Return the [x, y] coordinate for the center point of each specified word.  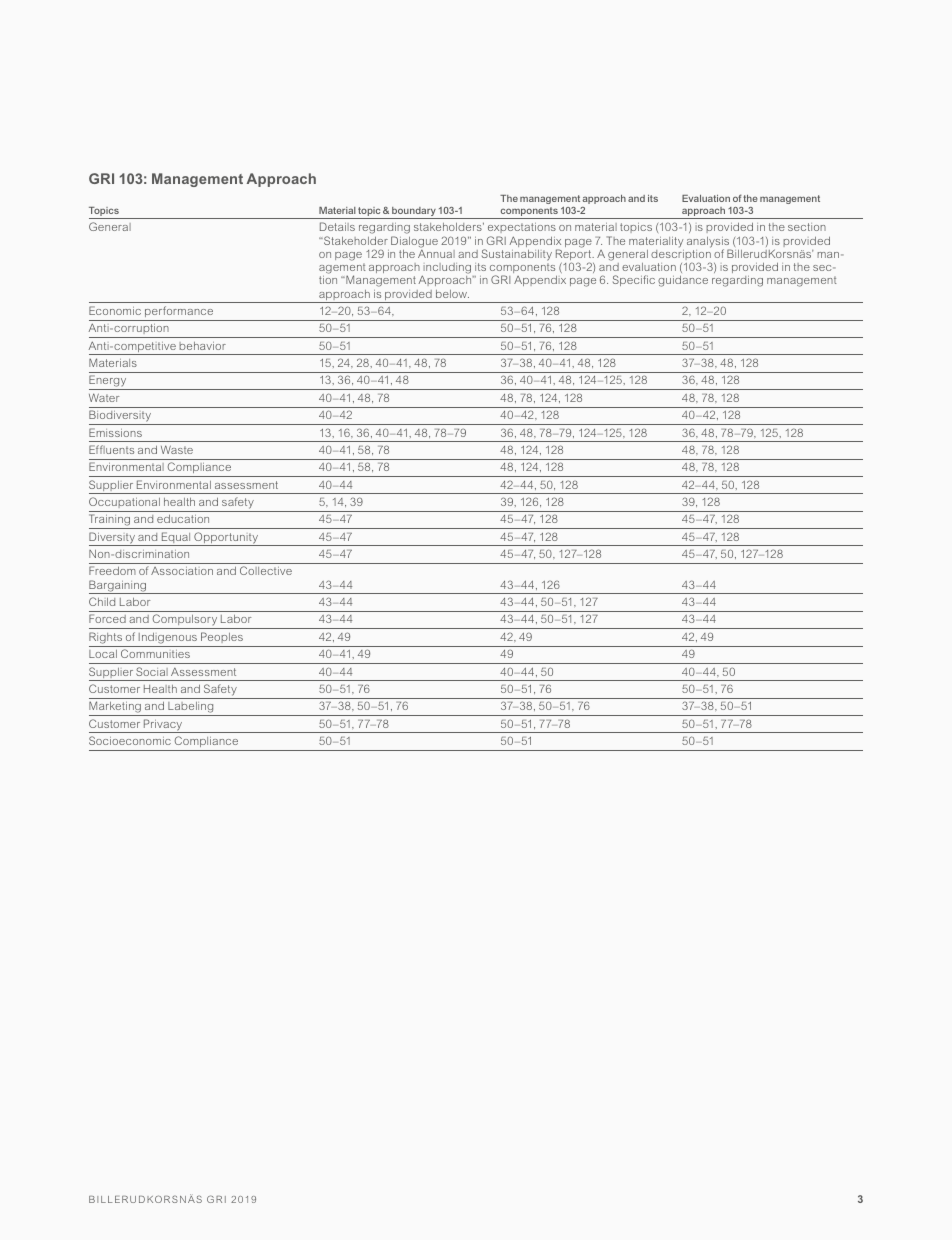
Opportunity [226, 539]
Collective [266, 570]
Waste [177, 449]
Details [337, 226]
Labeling [191, 709]
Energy [109, 382]
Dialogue [414, 242]
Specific [634, 280]
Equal [176, 539]
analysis [709, 243]
